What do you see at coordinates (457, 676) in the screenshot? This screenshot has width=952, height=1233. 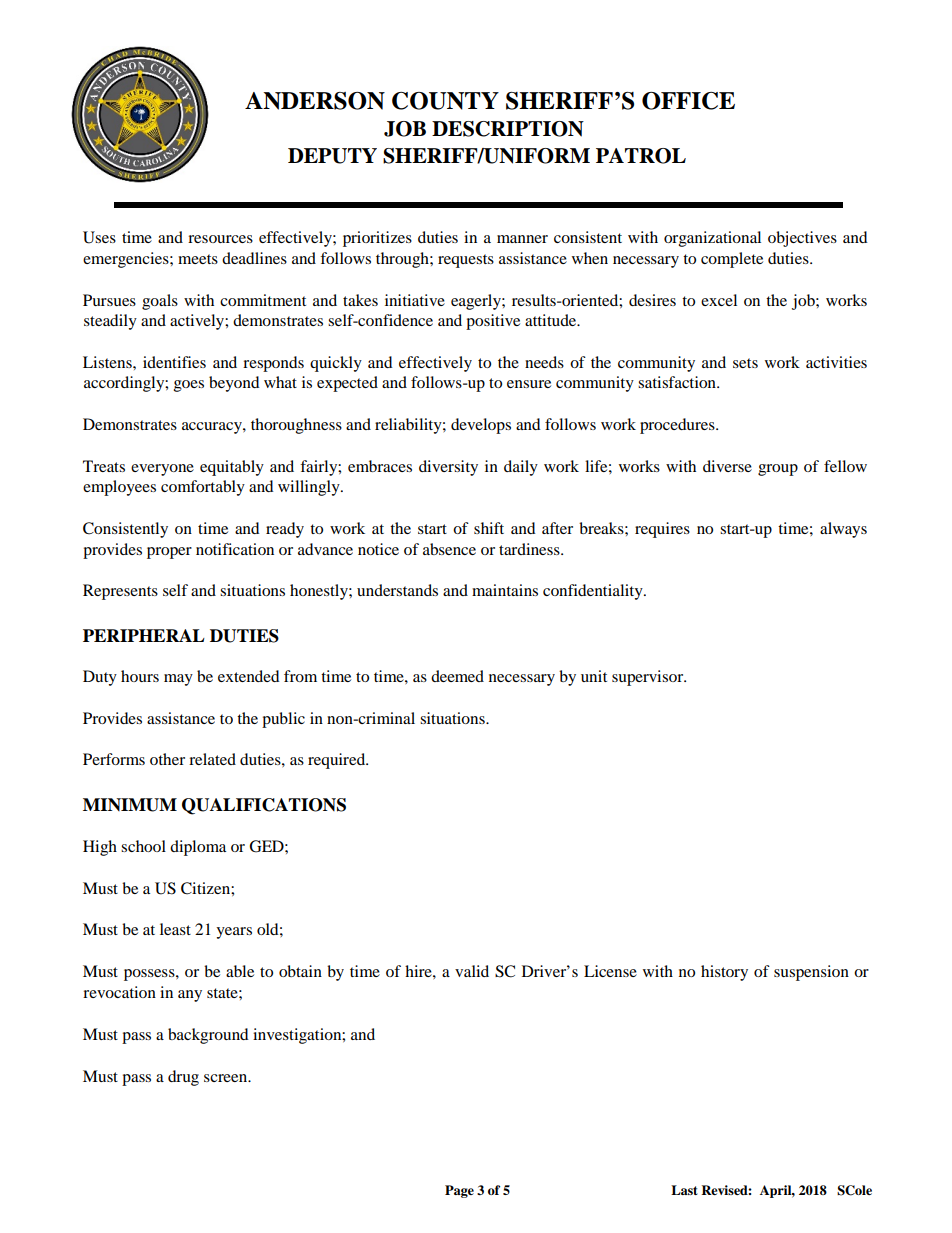 I see `deemed` at bounding box center [457, 676].
